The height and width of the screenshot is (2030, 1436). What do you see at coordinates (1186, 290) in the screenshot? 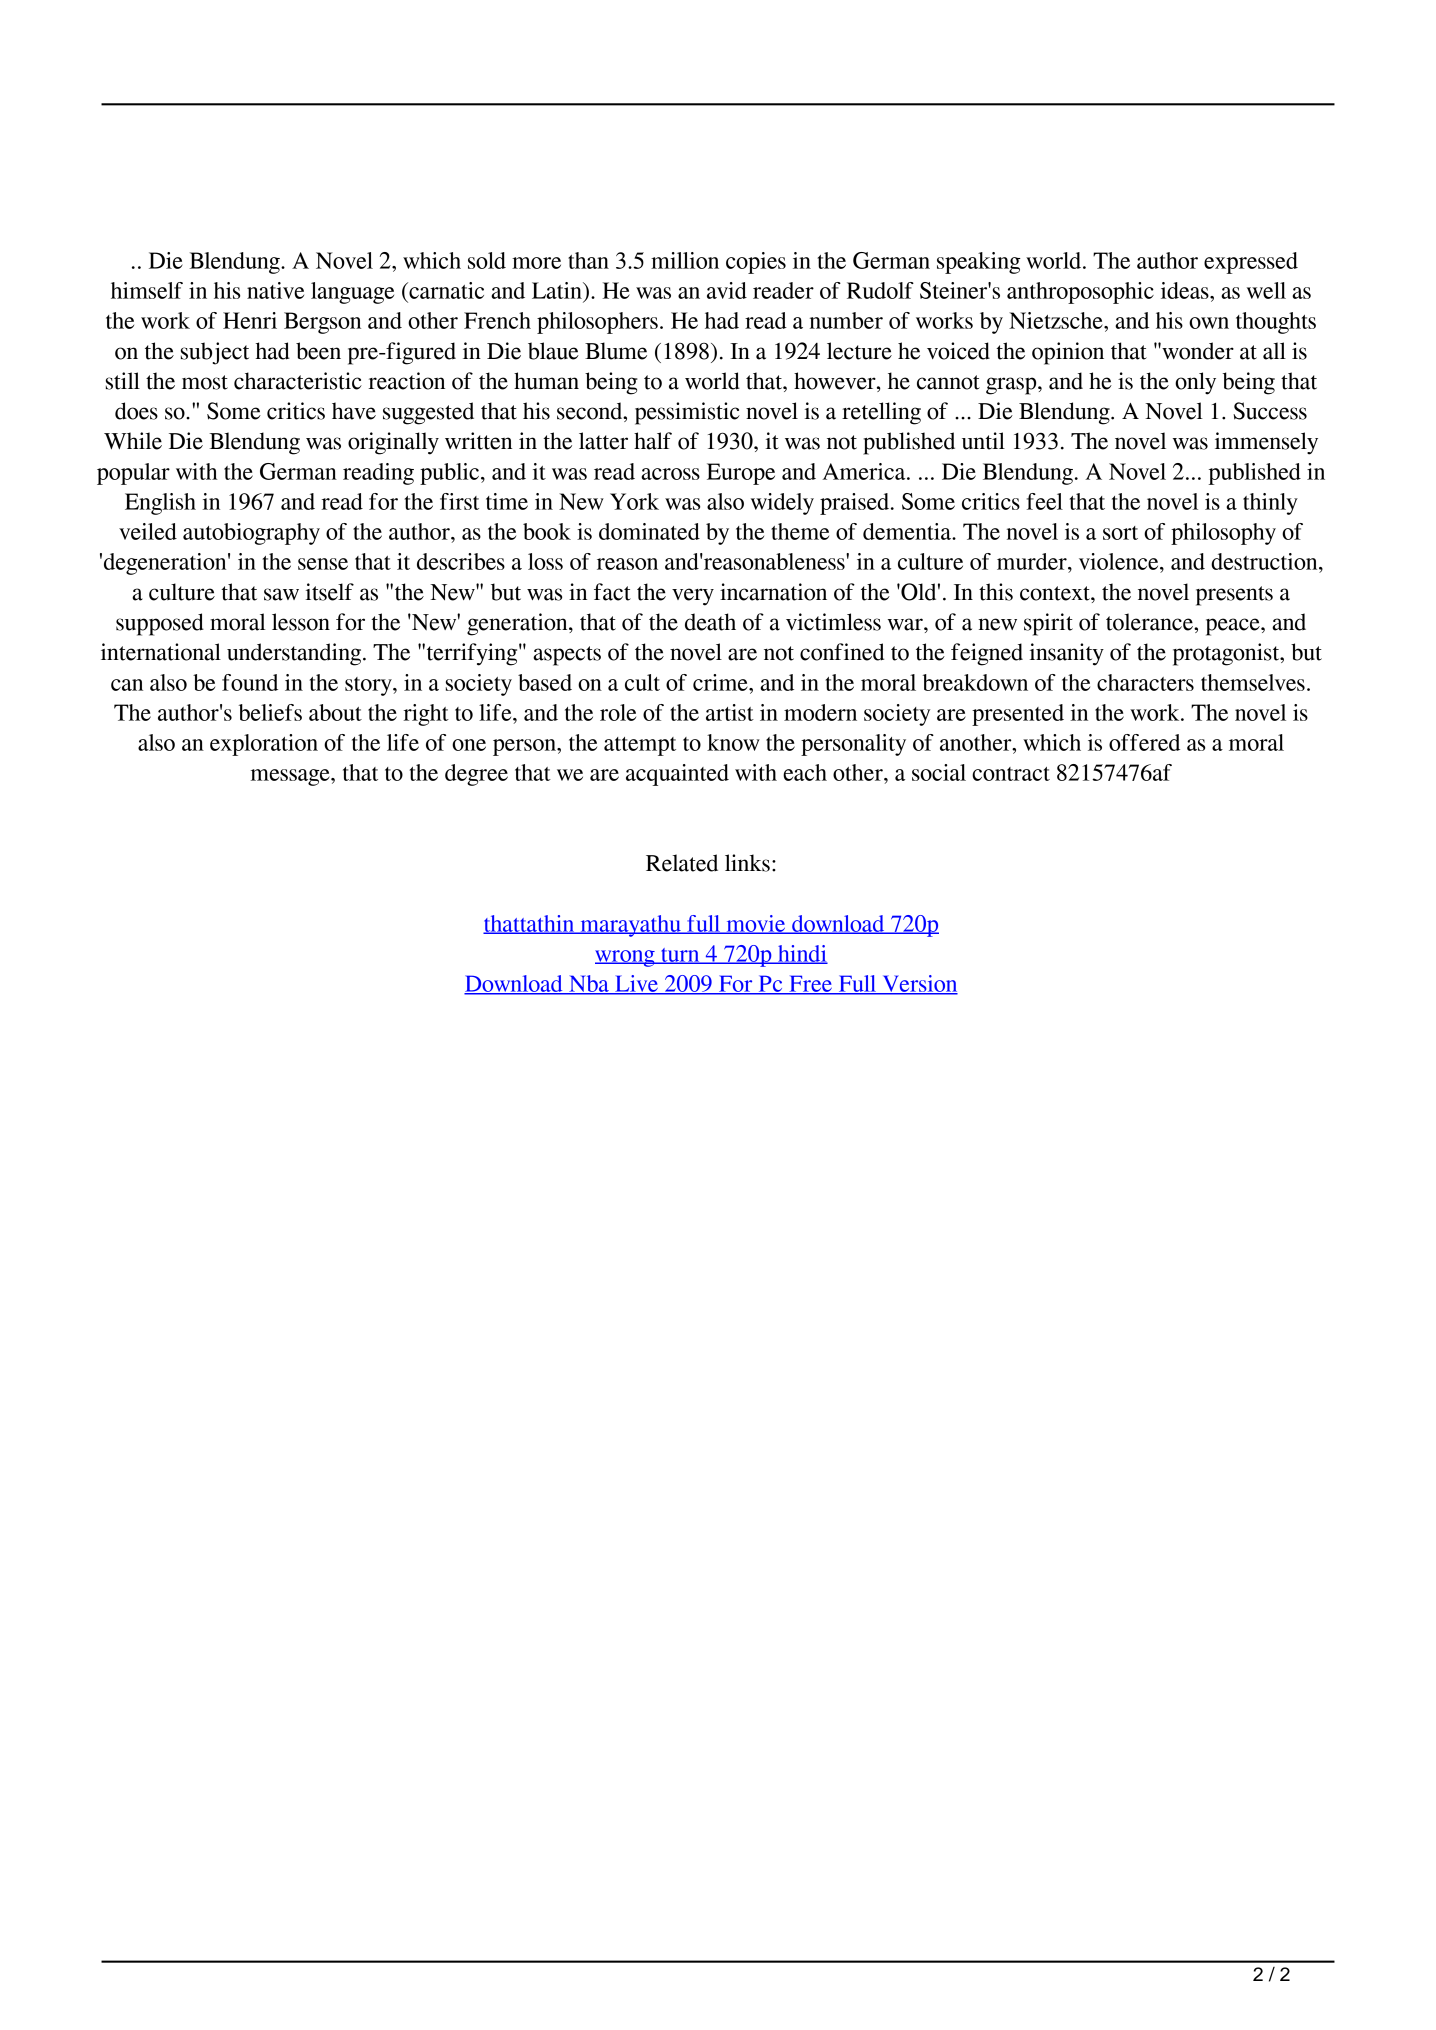
I see `ideas` at bounding box center [1186, 290].
